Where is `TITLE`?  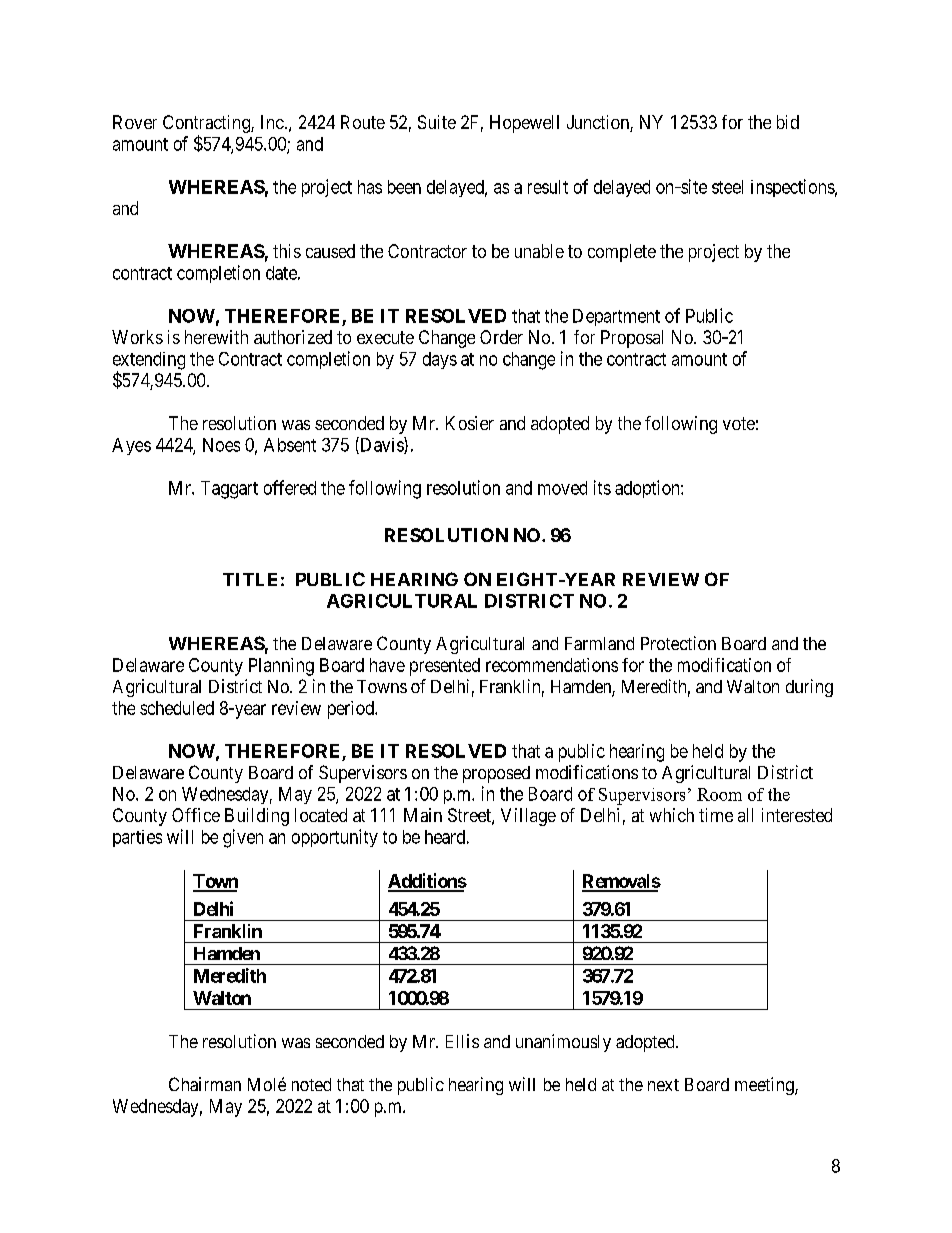 TITLE is located at coordinates (250, 579).
